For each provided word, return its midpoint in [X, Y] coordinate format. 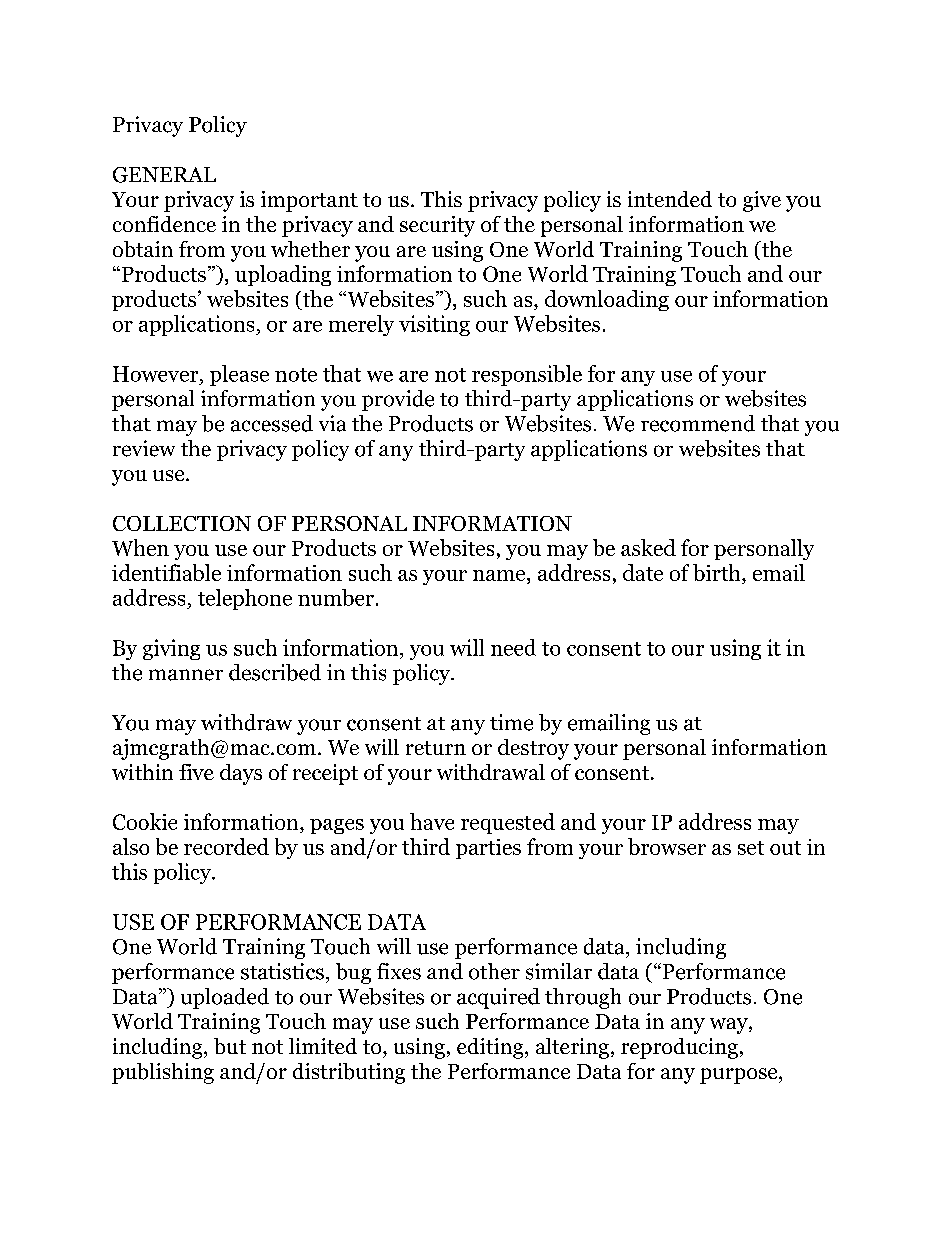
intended [670, 199]
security [437, 226]
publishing [163, 1073]
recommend [698, 423]
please [239, 375]
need [513, 647]
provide [398, 400]
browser [667, 846]
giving [171, 649]
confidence [164, 224]
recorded [226, 846]
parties [488, 849]
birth [718, 574]
